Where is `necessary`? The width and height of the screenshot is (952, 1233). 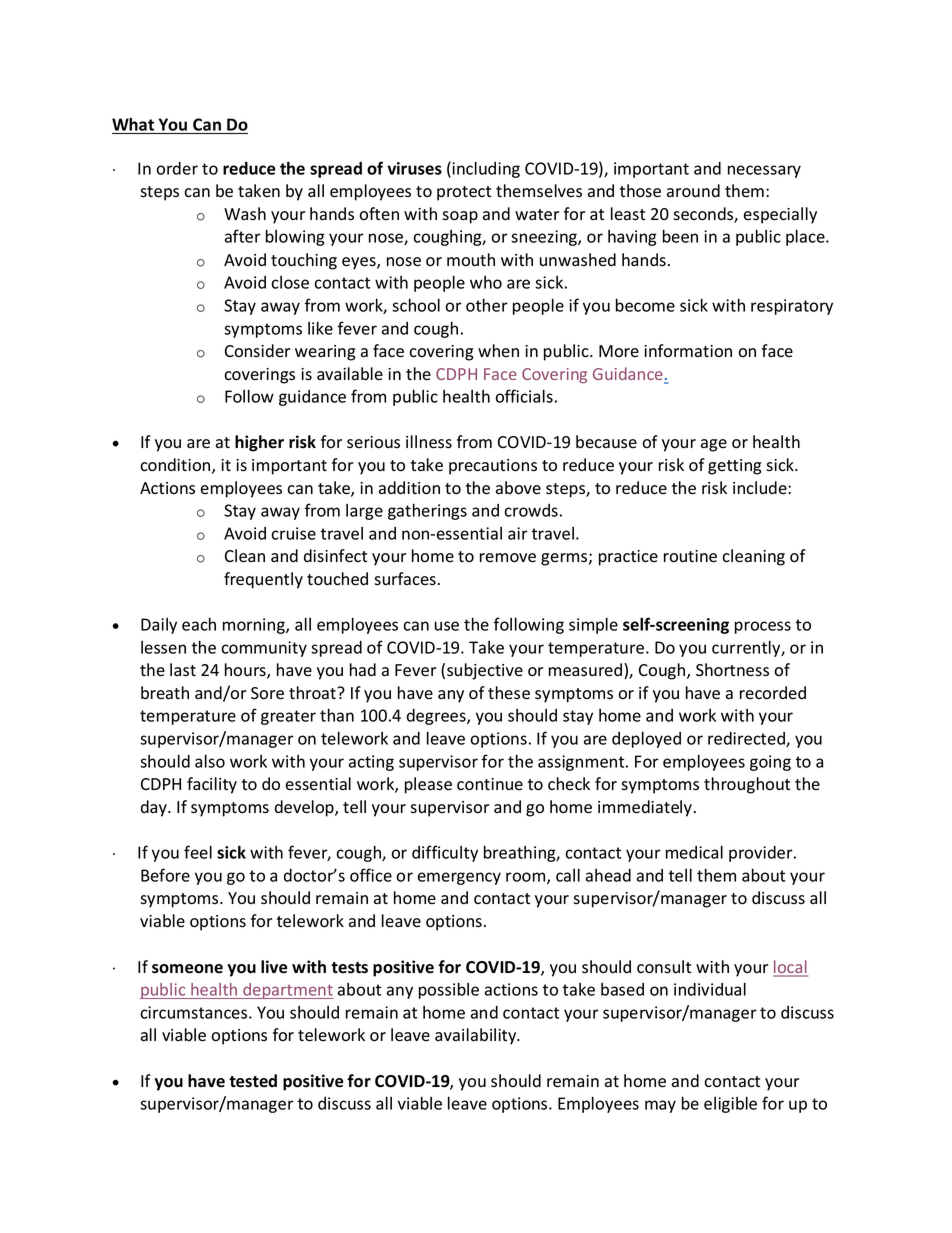 necessary is located at coordinates (764, 171).
